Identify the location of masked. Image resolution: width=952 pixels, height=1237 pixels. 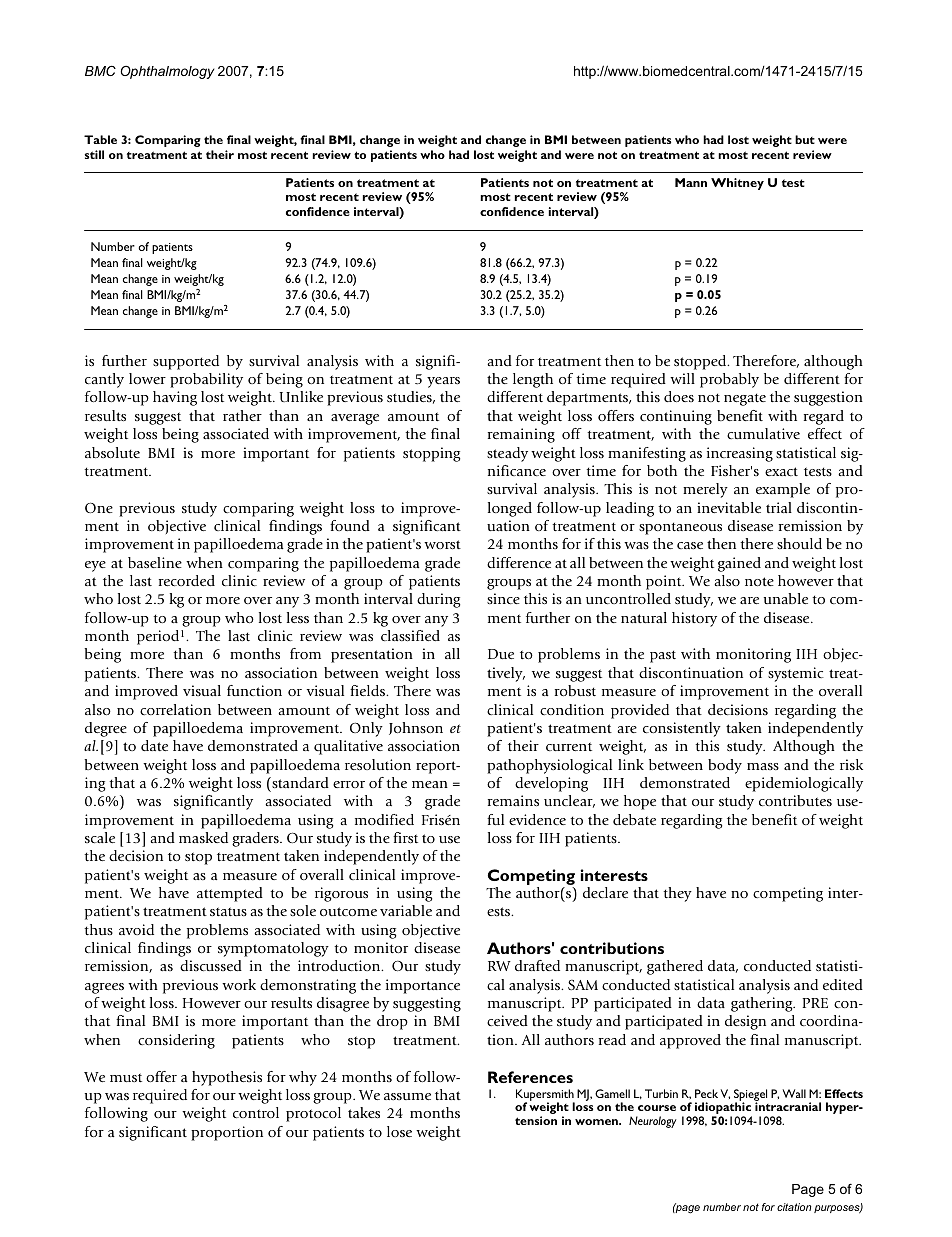
(203, 837).
